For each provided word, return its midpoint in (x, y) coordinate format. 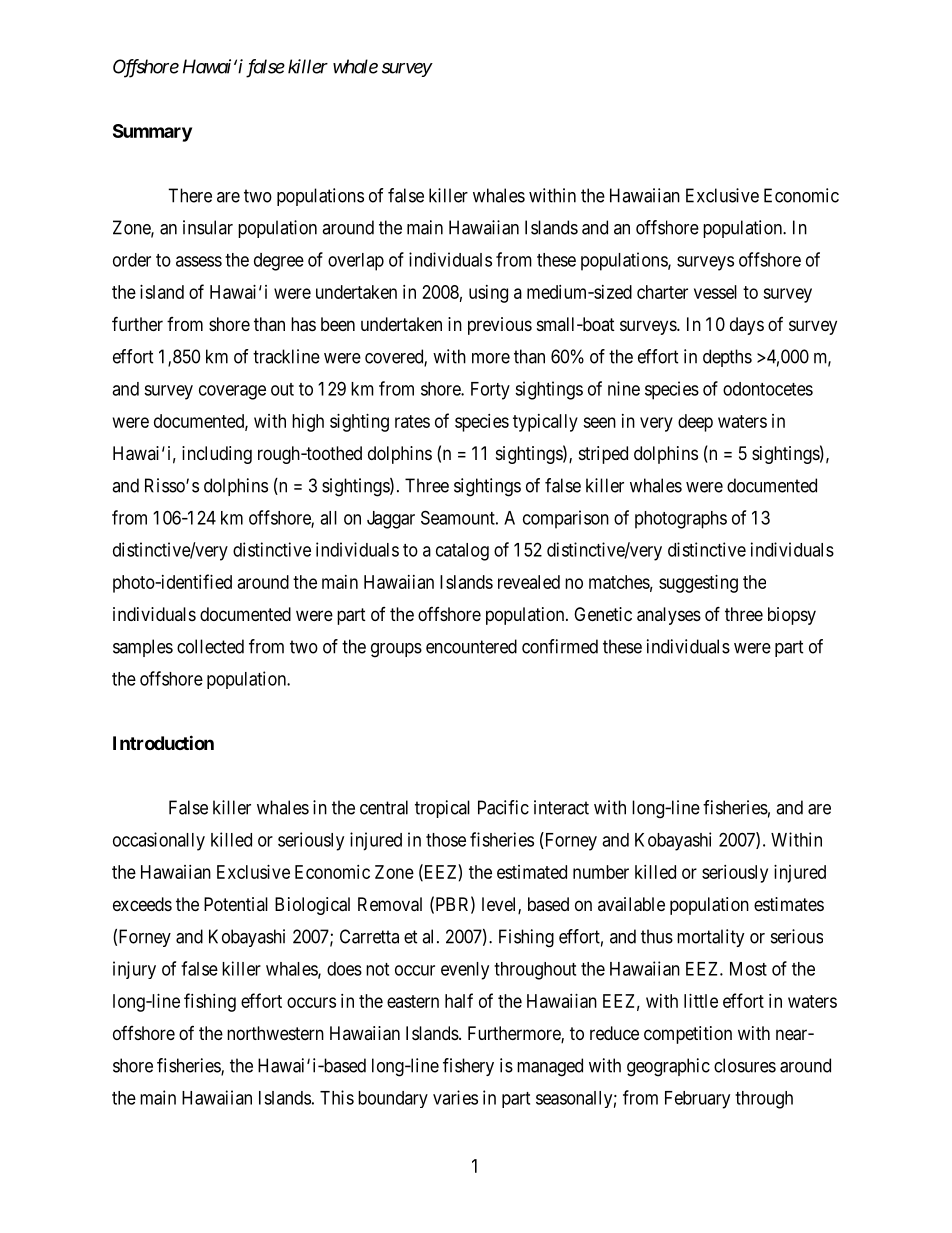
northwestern (275, 1033)
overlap (356, 262)
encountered (471, 646)
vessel (715, 292)
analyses (669, 616)
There (190, 195)
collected (210, 646)
